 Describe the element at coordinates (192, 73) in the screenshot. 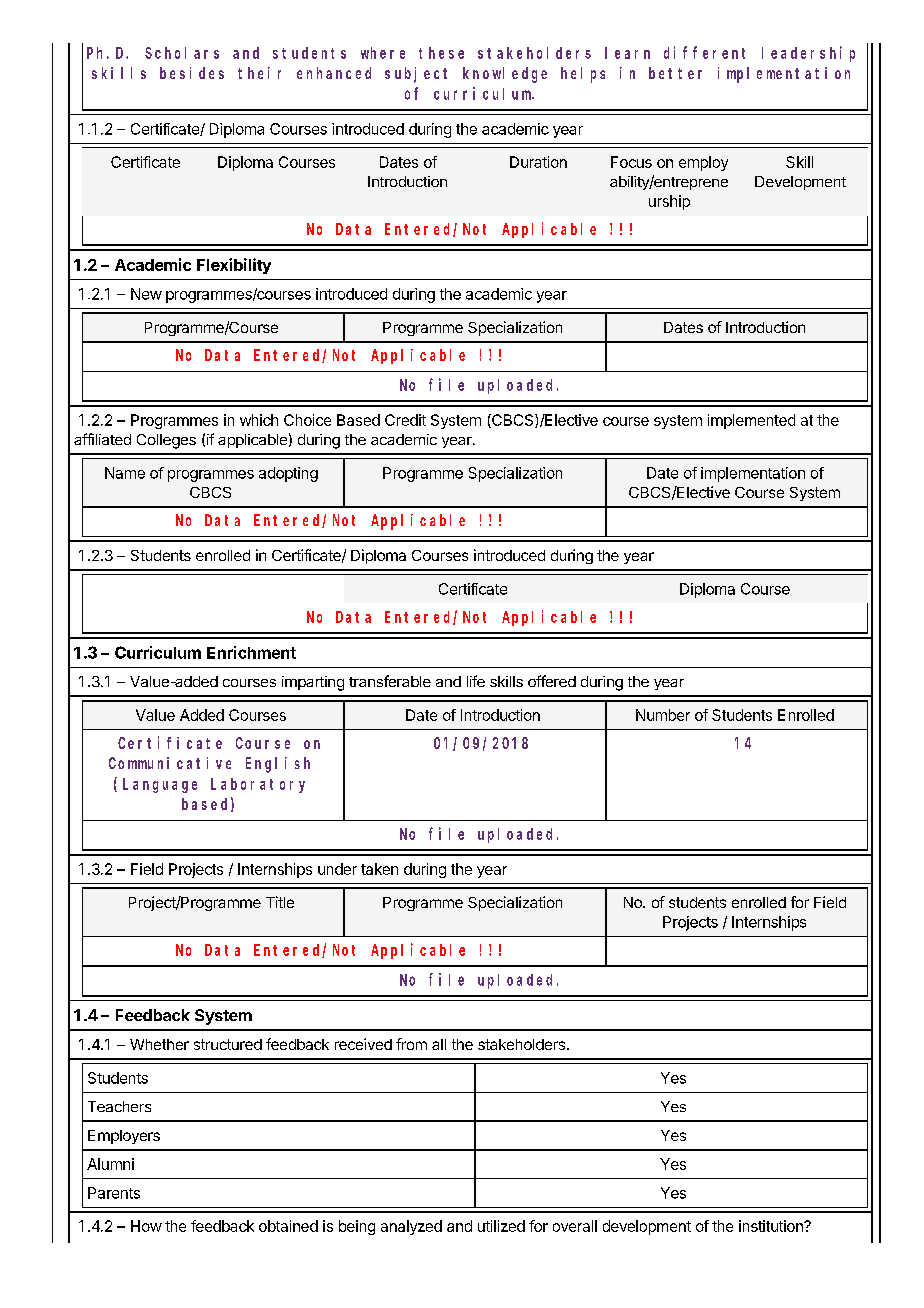

I see `besides` at that location.
